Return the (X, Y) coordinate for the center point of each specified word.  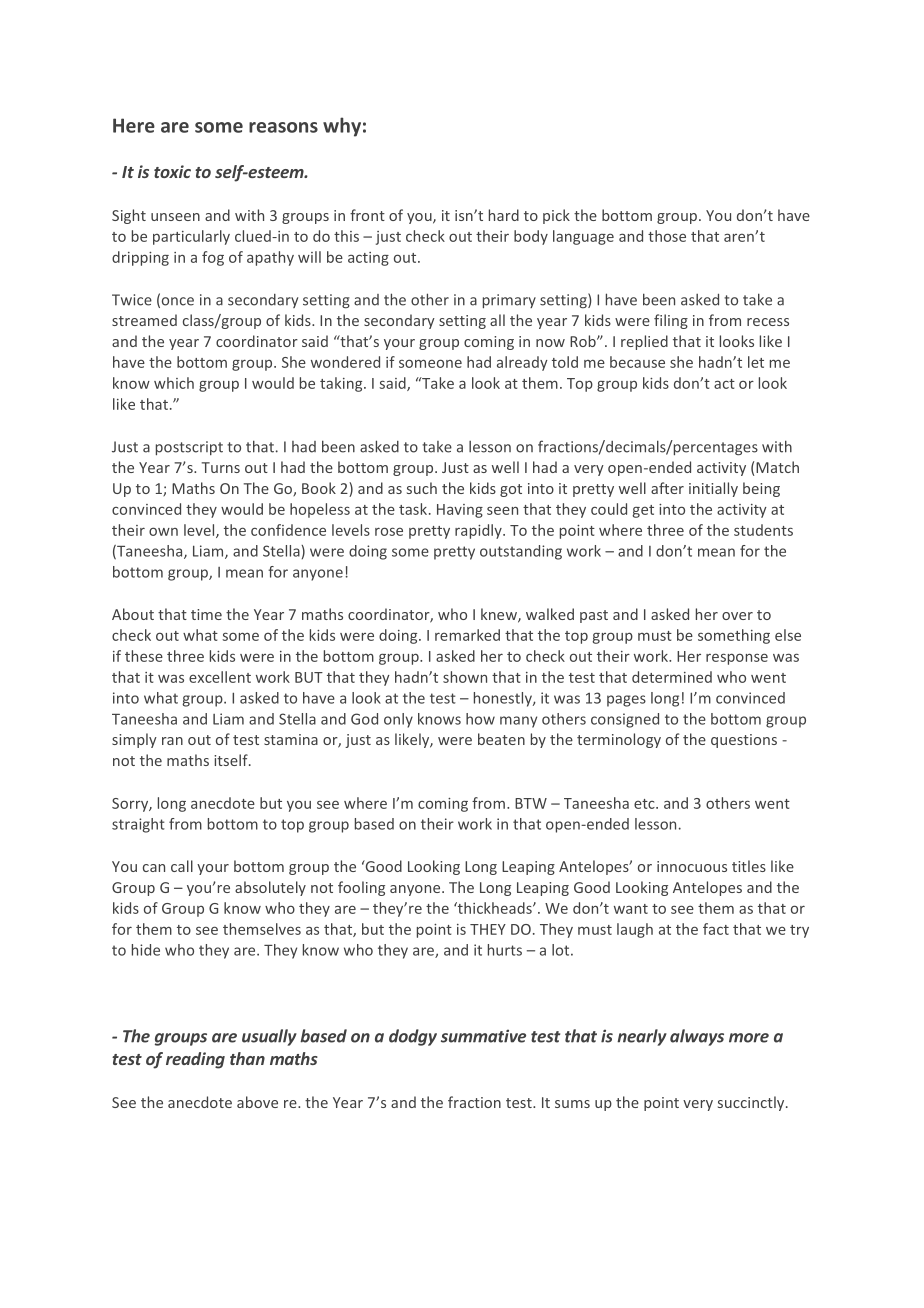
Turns (221, 467)
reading (195, 1060)
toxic (172, 171)
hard (504, 215)
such (422, 488)
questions (744, 741)
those (667, 236)
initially (713, 489)
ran (172, 741)
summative (483, 1036)
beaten (501, 739)
